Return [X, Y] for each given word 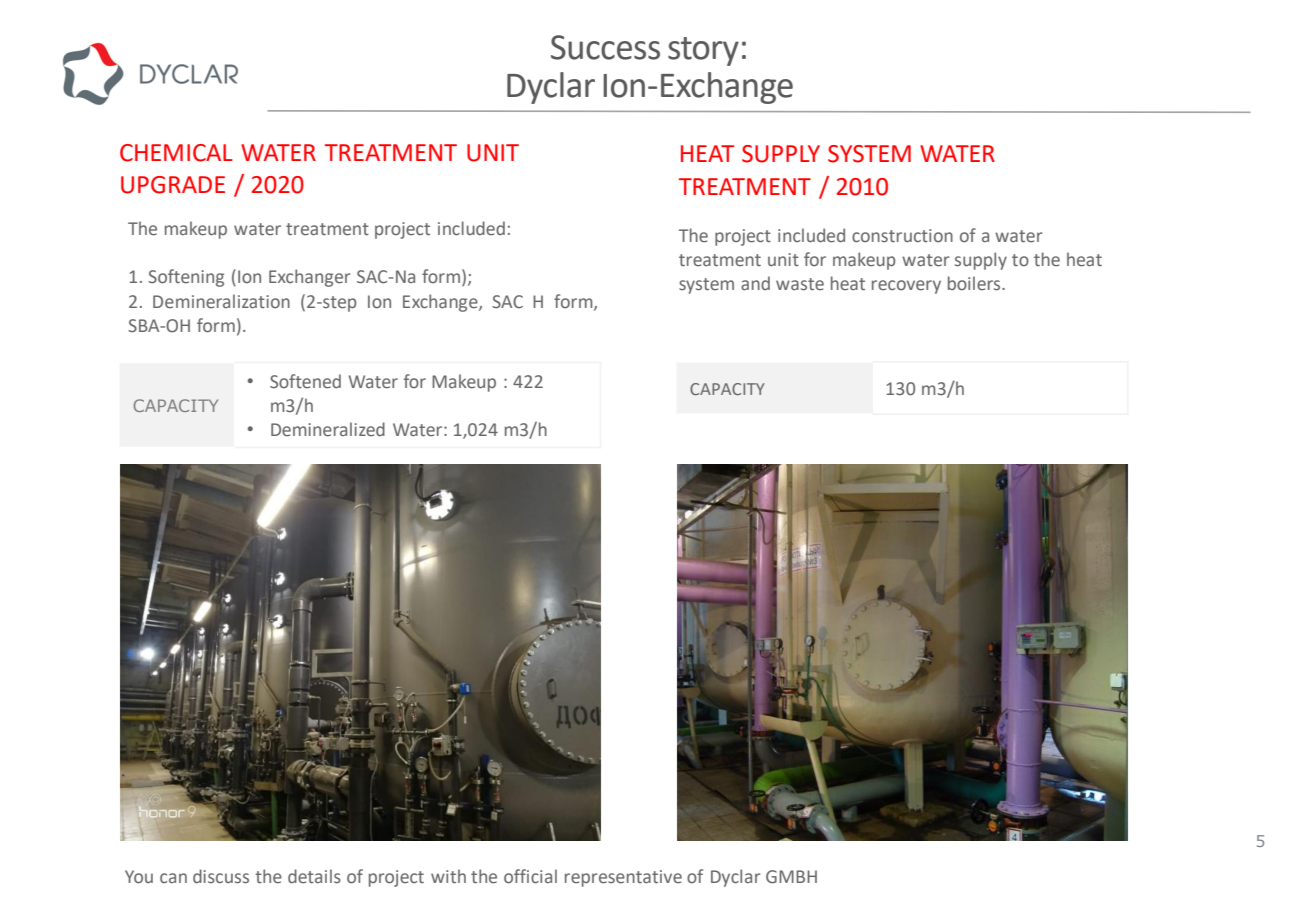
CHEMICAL [176, 153]
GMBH [791, 877]
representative [623, 878]
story [703, 51]
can [173, 878]
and [755, 283]
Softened [305, 381]
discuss [221, 876]
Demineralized [328, 429]
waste [800, 284]
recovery [906, 287]
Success [605, 47]
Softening [186, 278]
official [530, 876]
